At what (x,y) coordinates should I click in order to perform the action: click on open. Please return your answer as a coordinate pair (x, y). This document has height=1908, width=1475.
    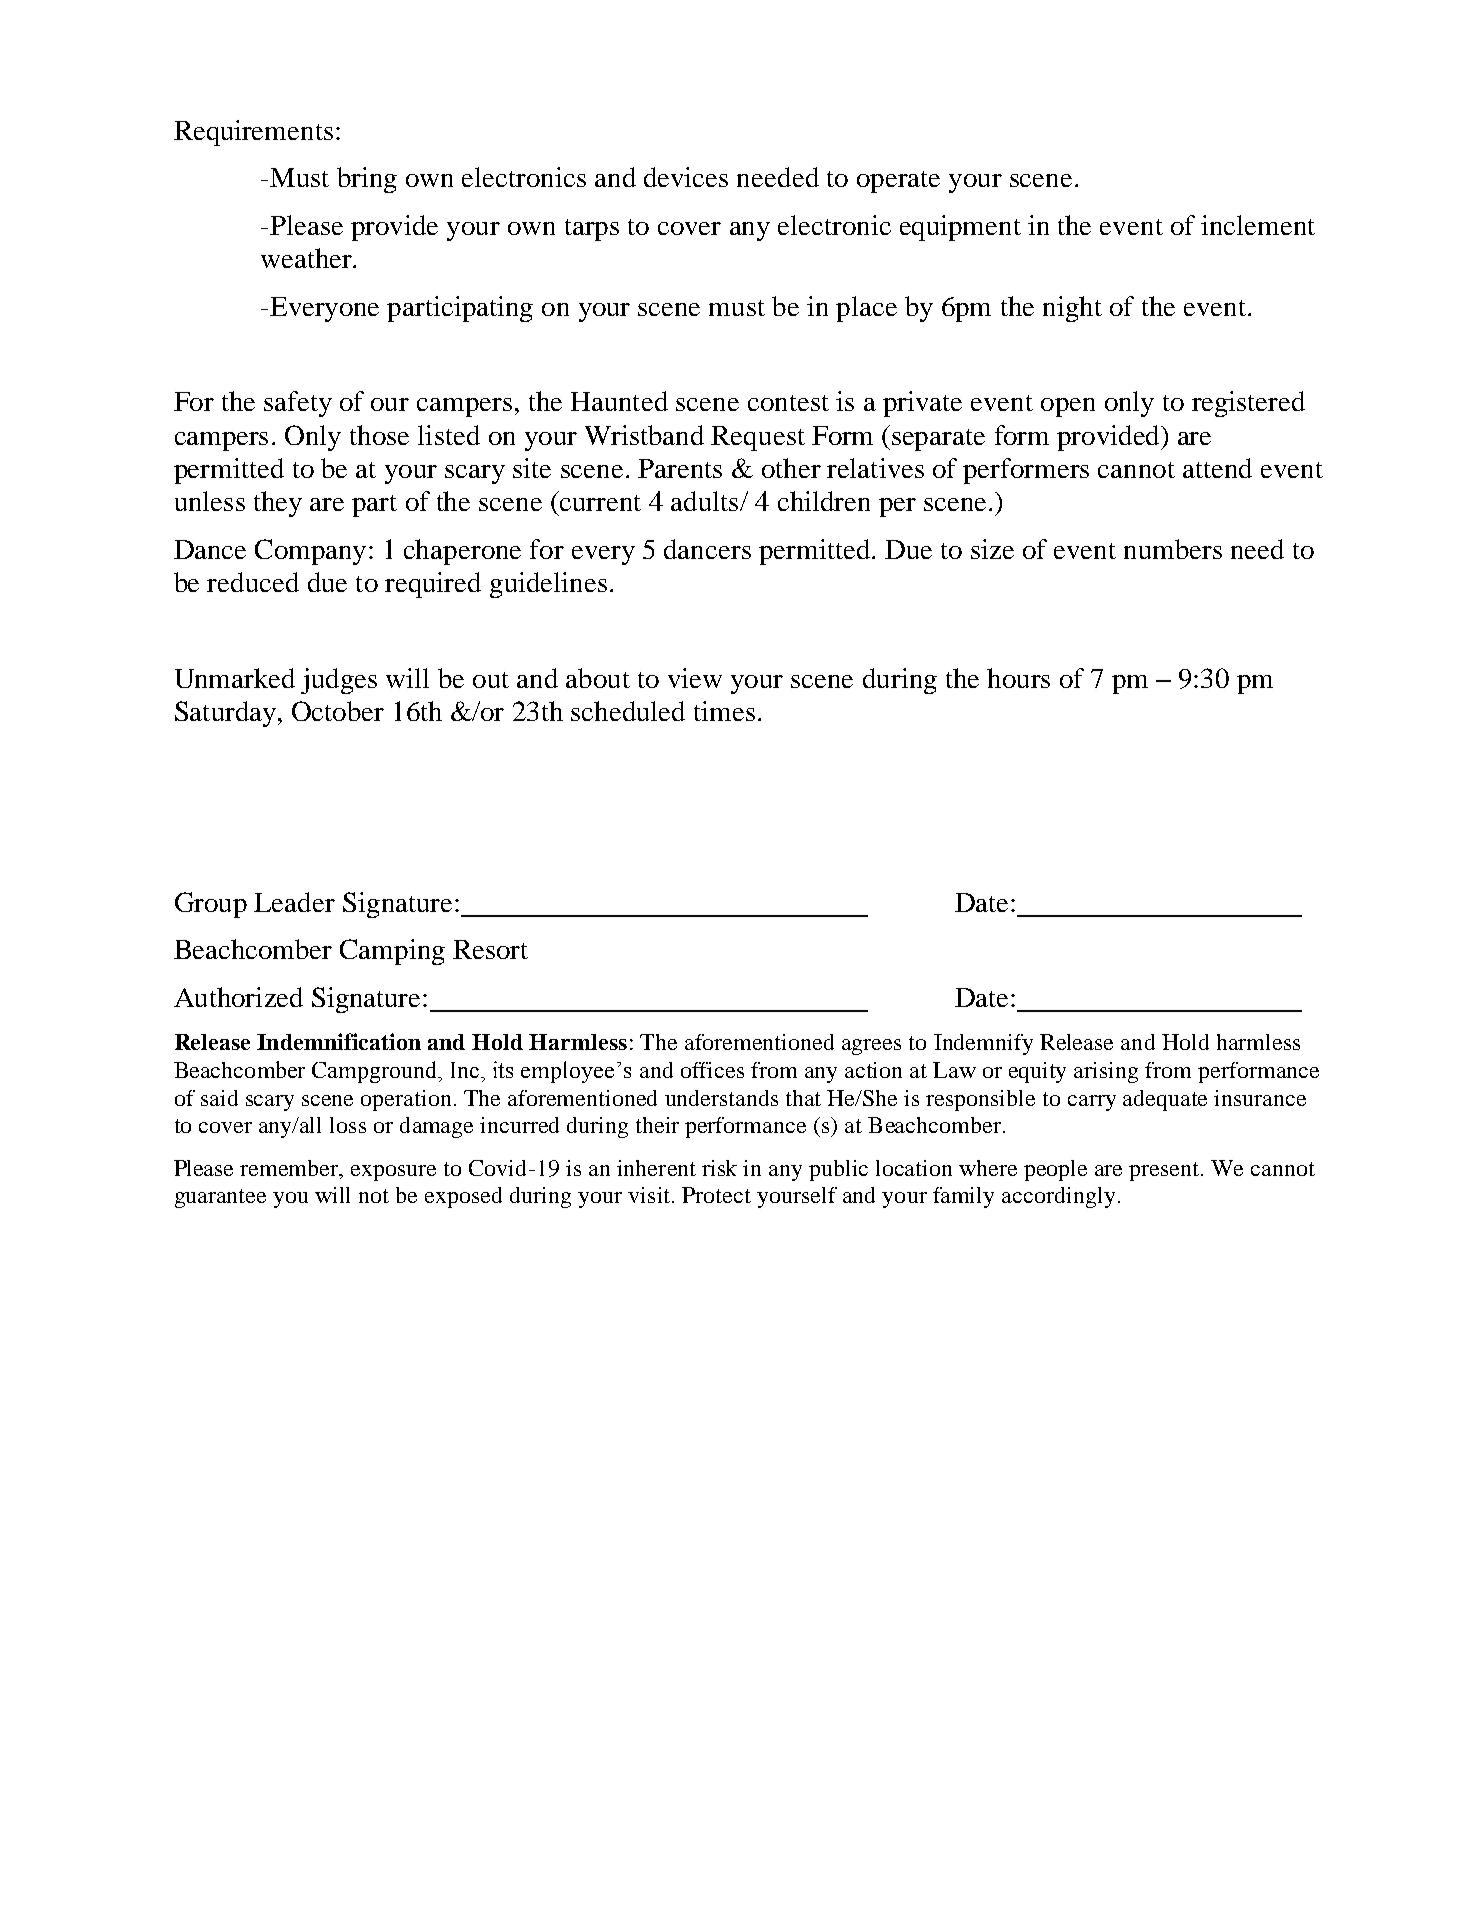
    Looking at the image, I should click on (1068, 407).
